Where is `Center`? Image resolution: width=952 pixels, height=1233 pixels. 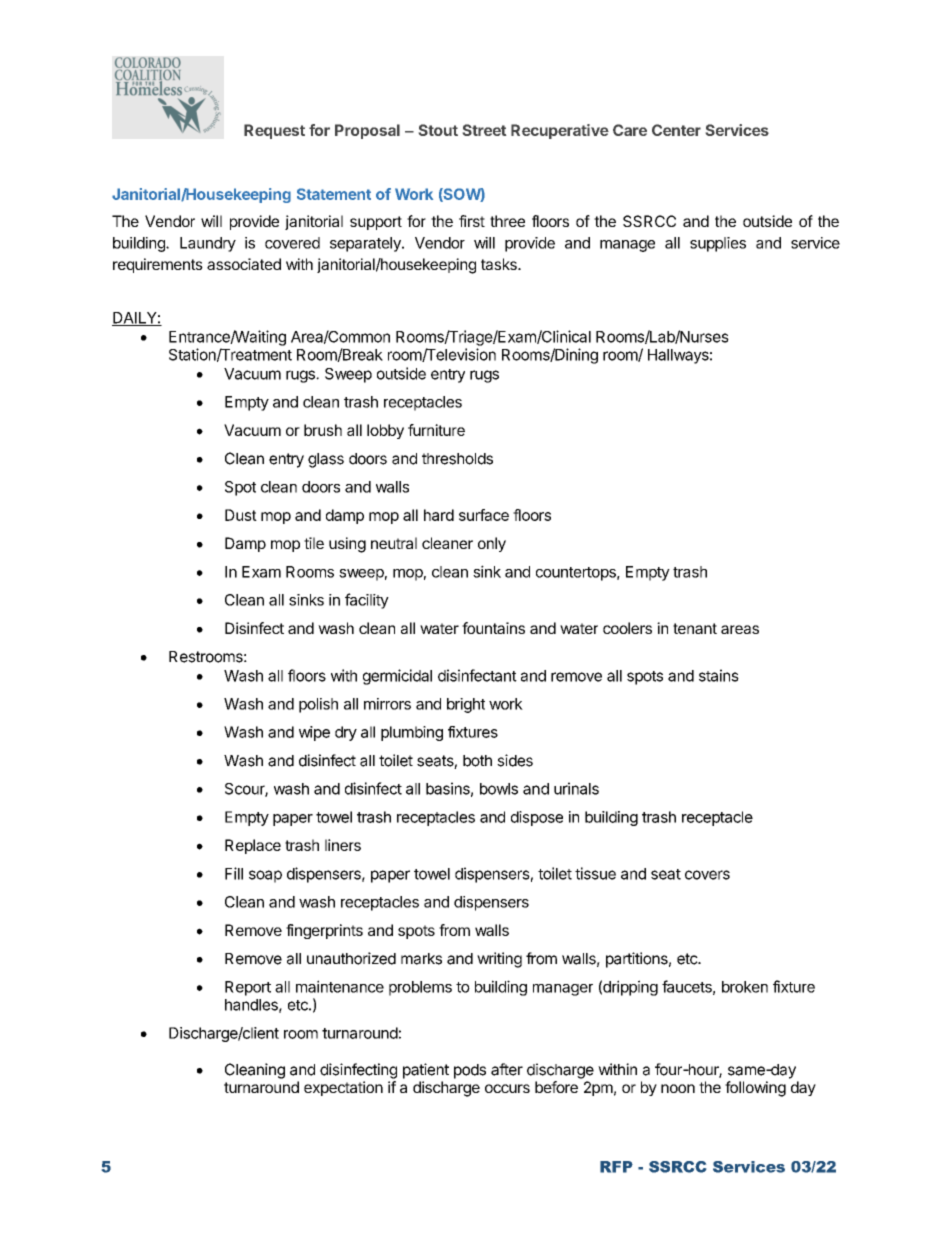
Center is located at coordinates (676, 130).
